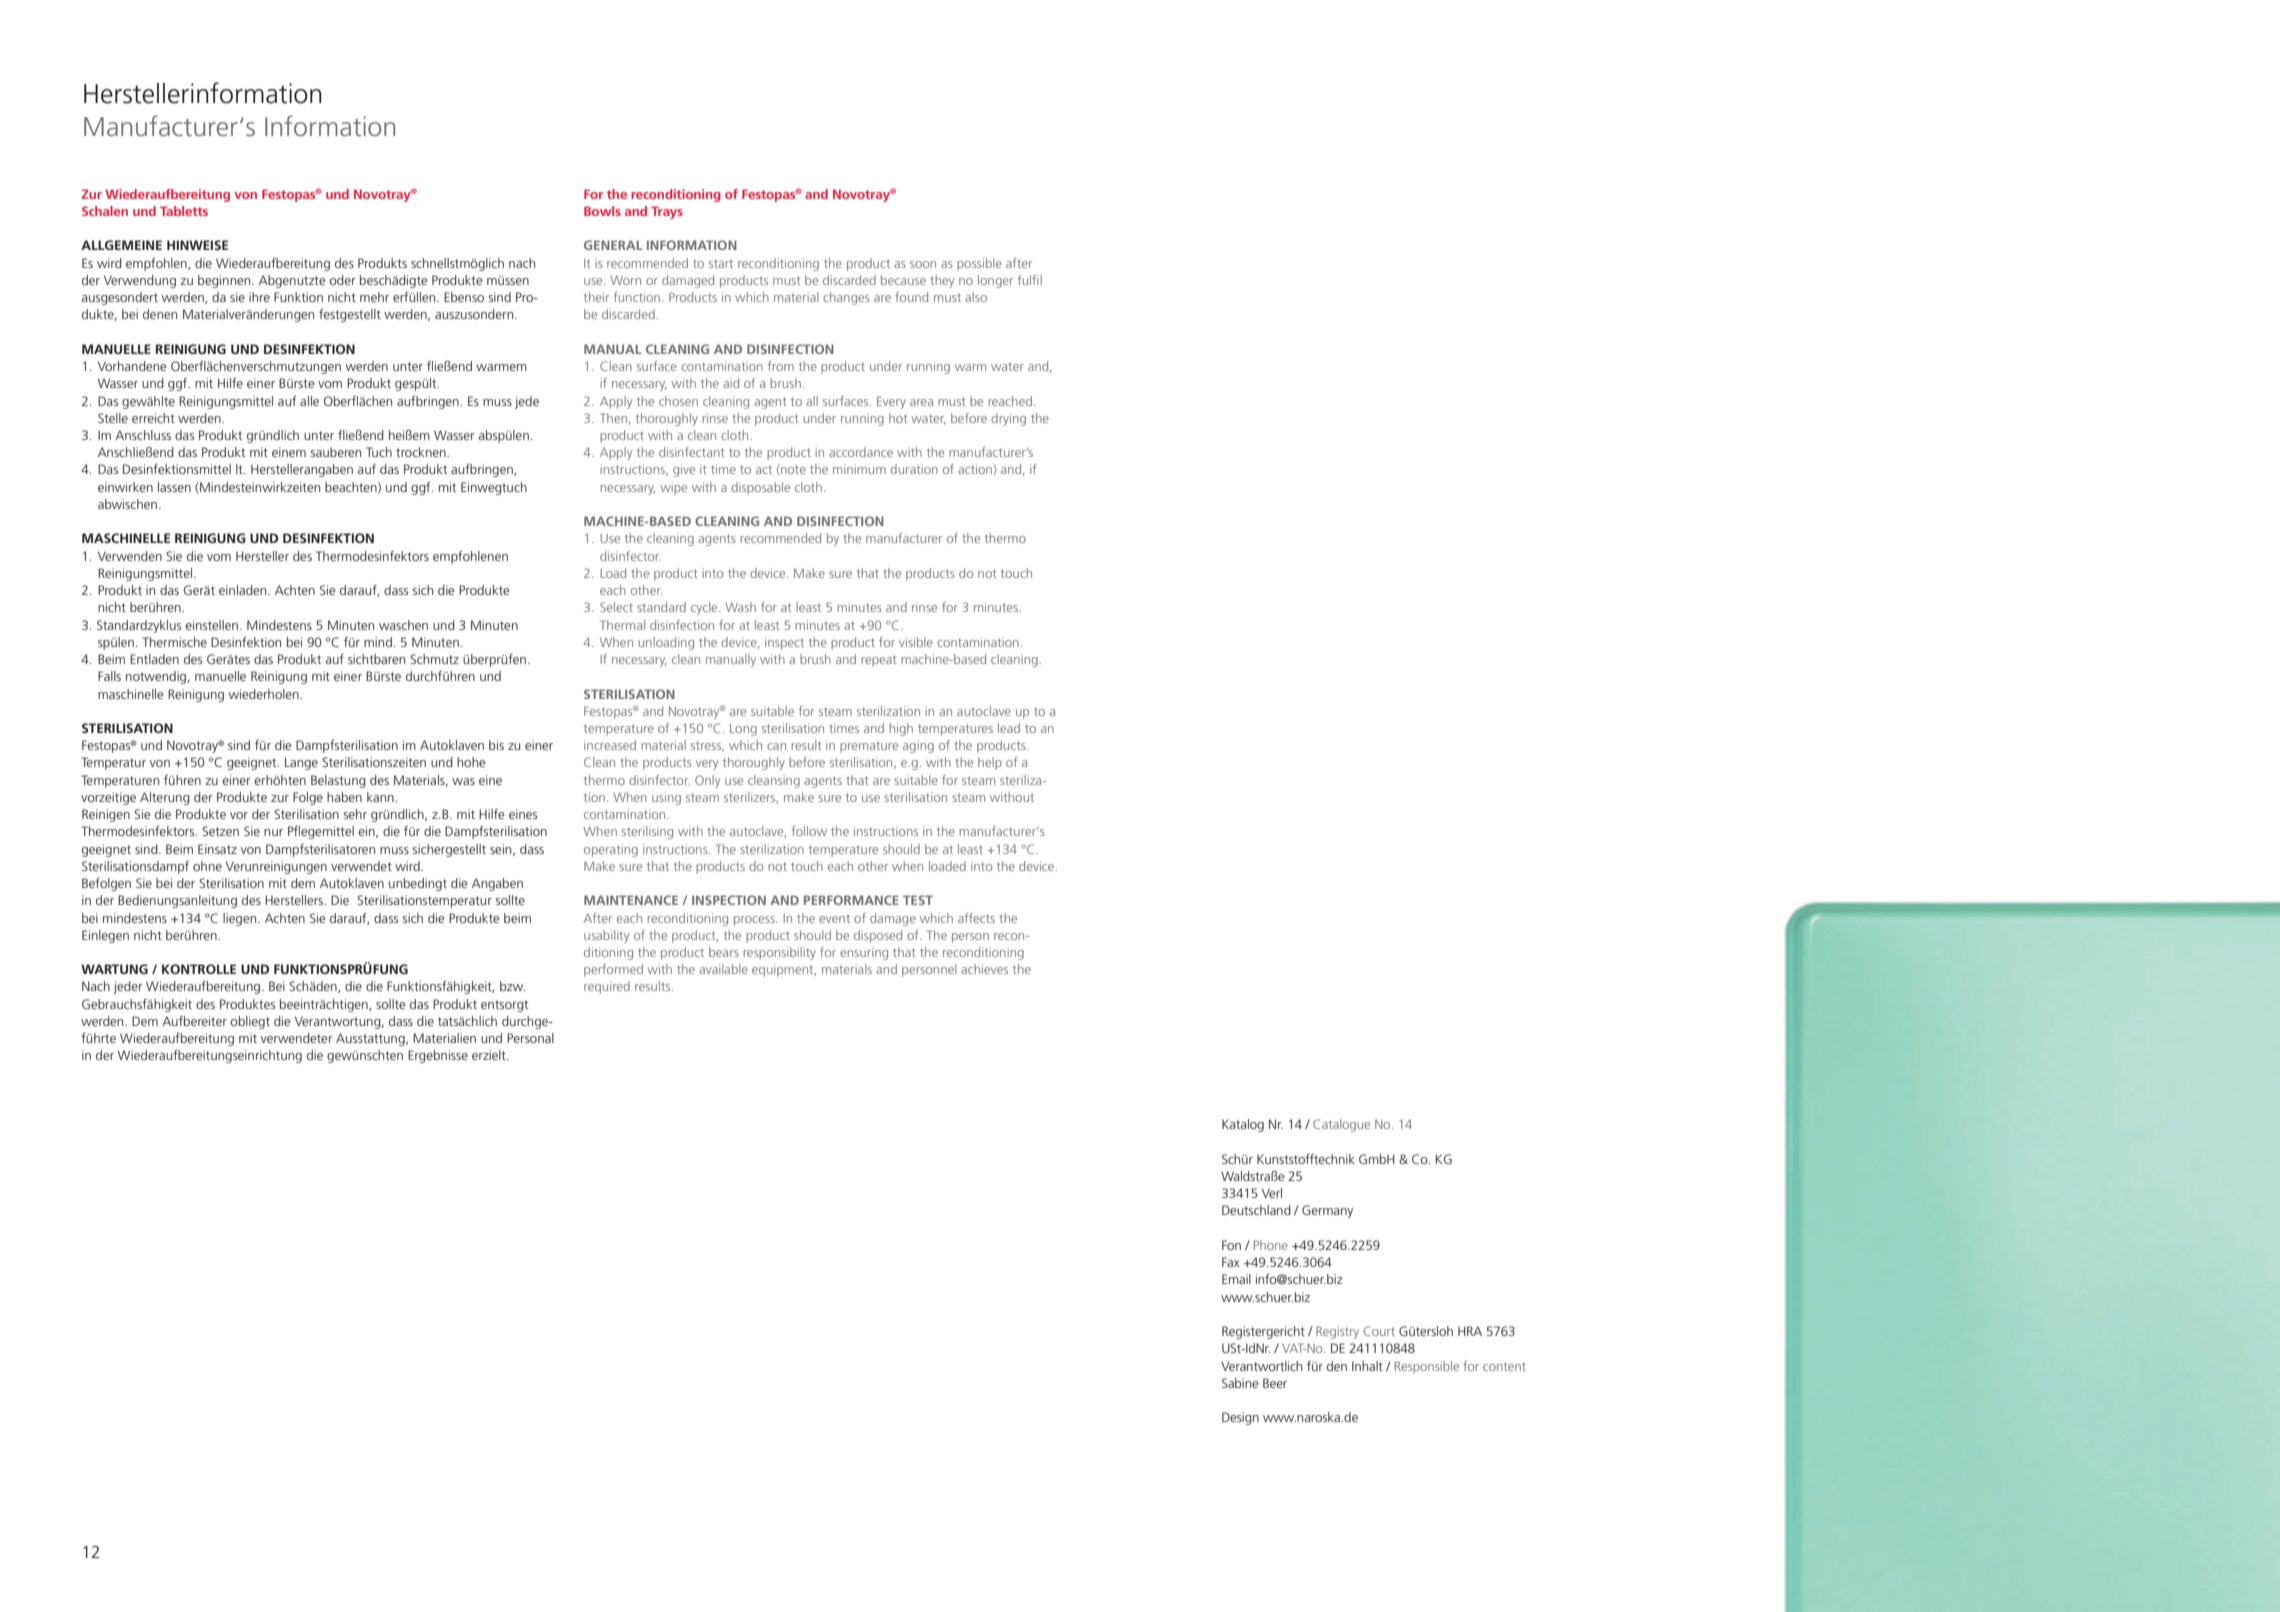 This screenshot has height=1612, width=2280. I want to click on Sabine, so click(1240, 1383).
